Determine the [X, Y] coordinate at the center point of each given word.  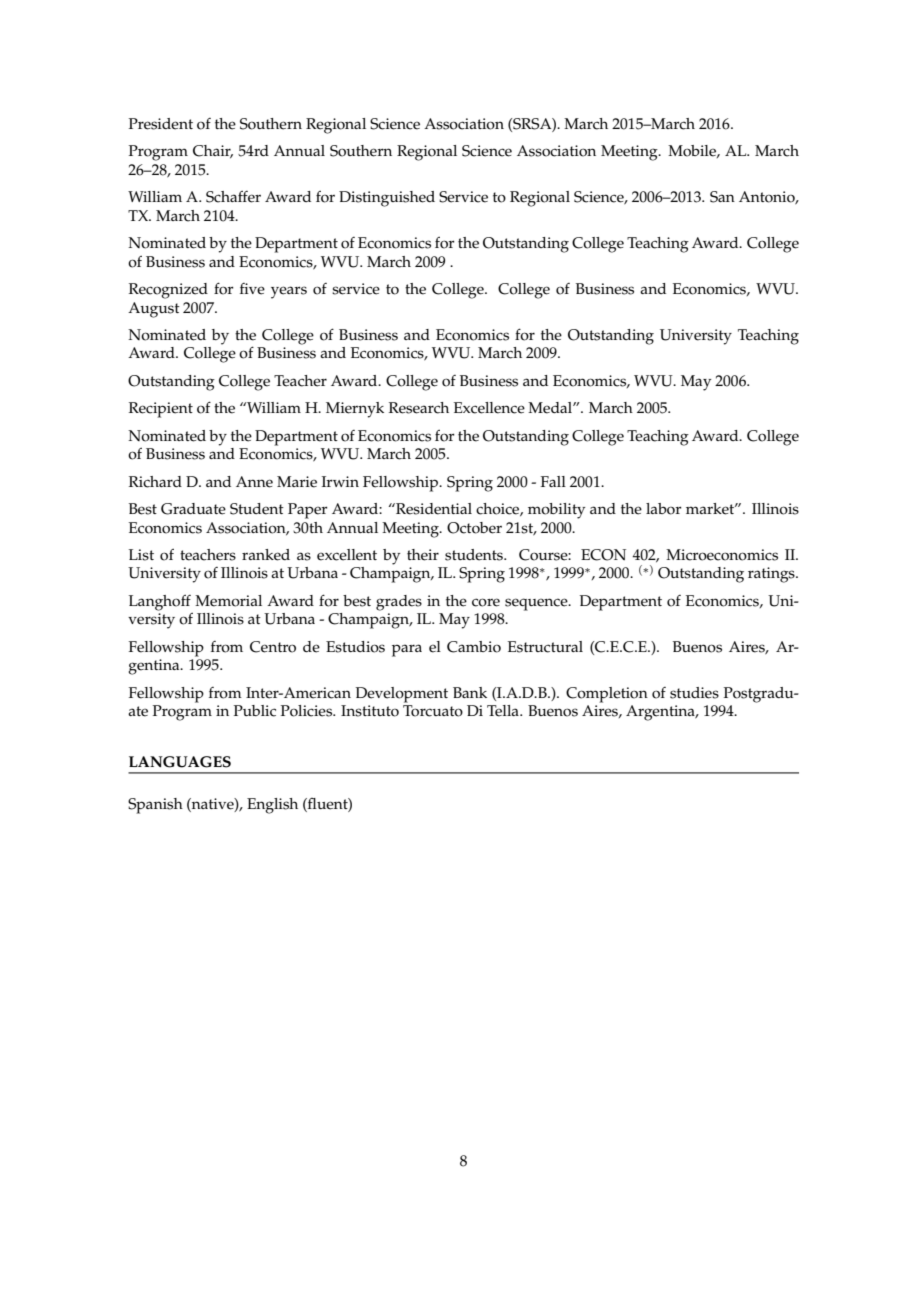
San [722, 197]
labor [664, 509]
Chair [213, 151]
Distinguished [387, 199]
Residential [433, 509]
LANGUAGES [180, 762]
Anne [254, 482]
